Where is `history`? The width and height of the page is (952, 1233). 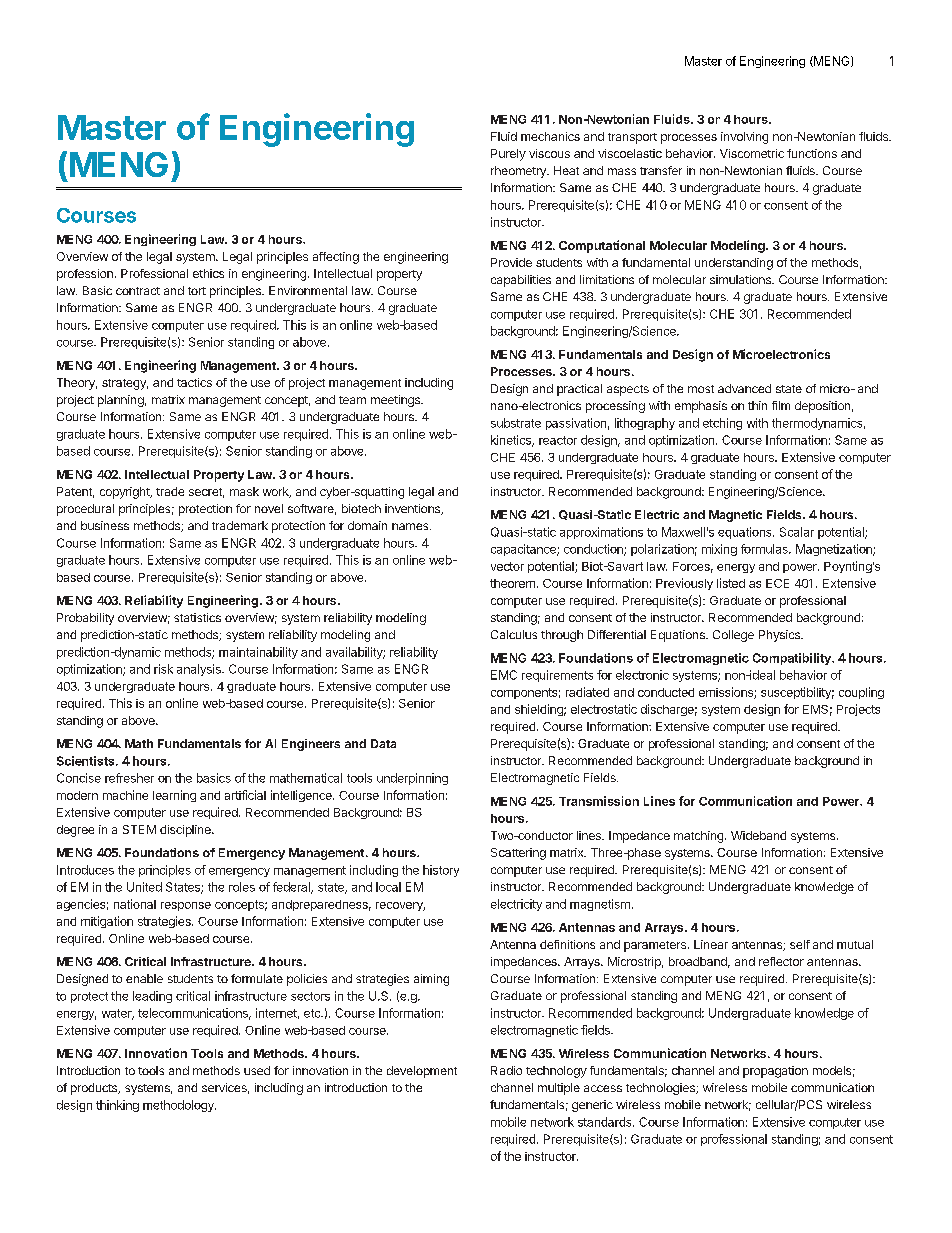 history is located at coordinates (441, 871).
